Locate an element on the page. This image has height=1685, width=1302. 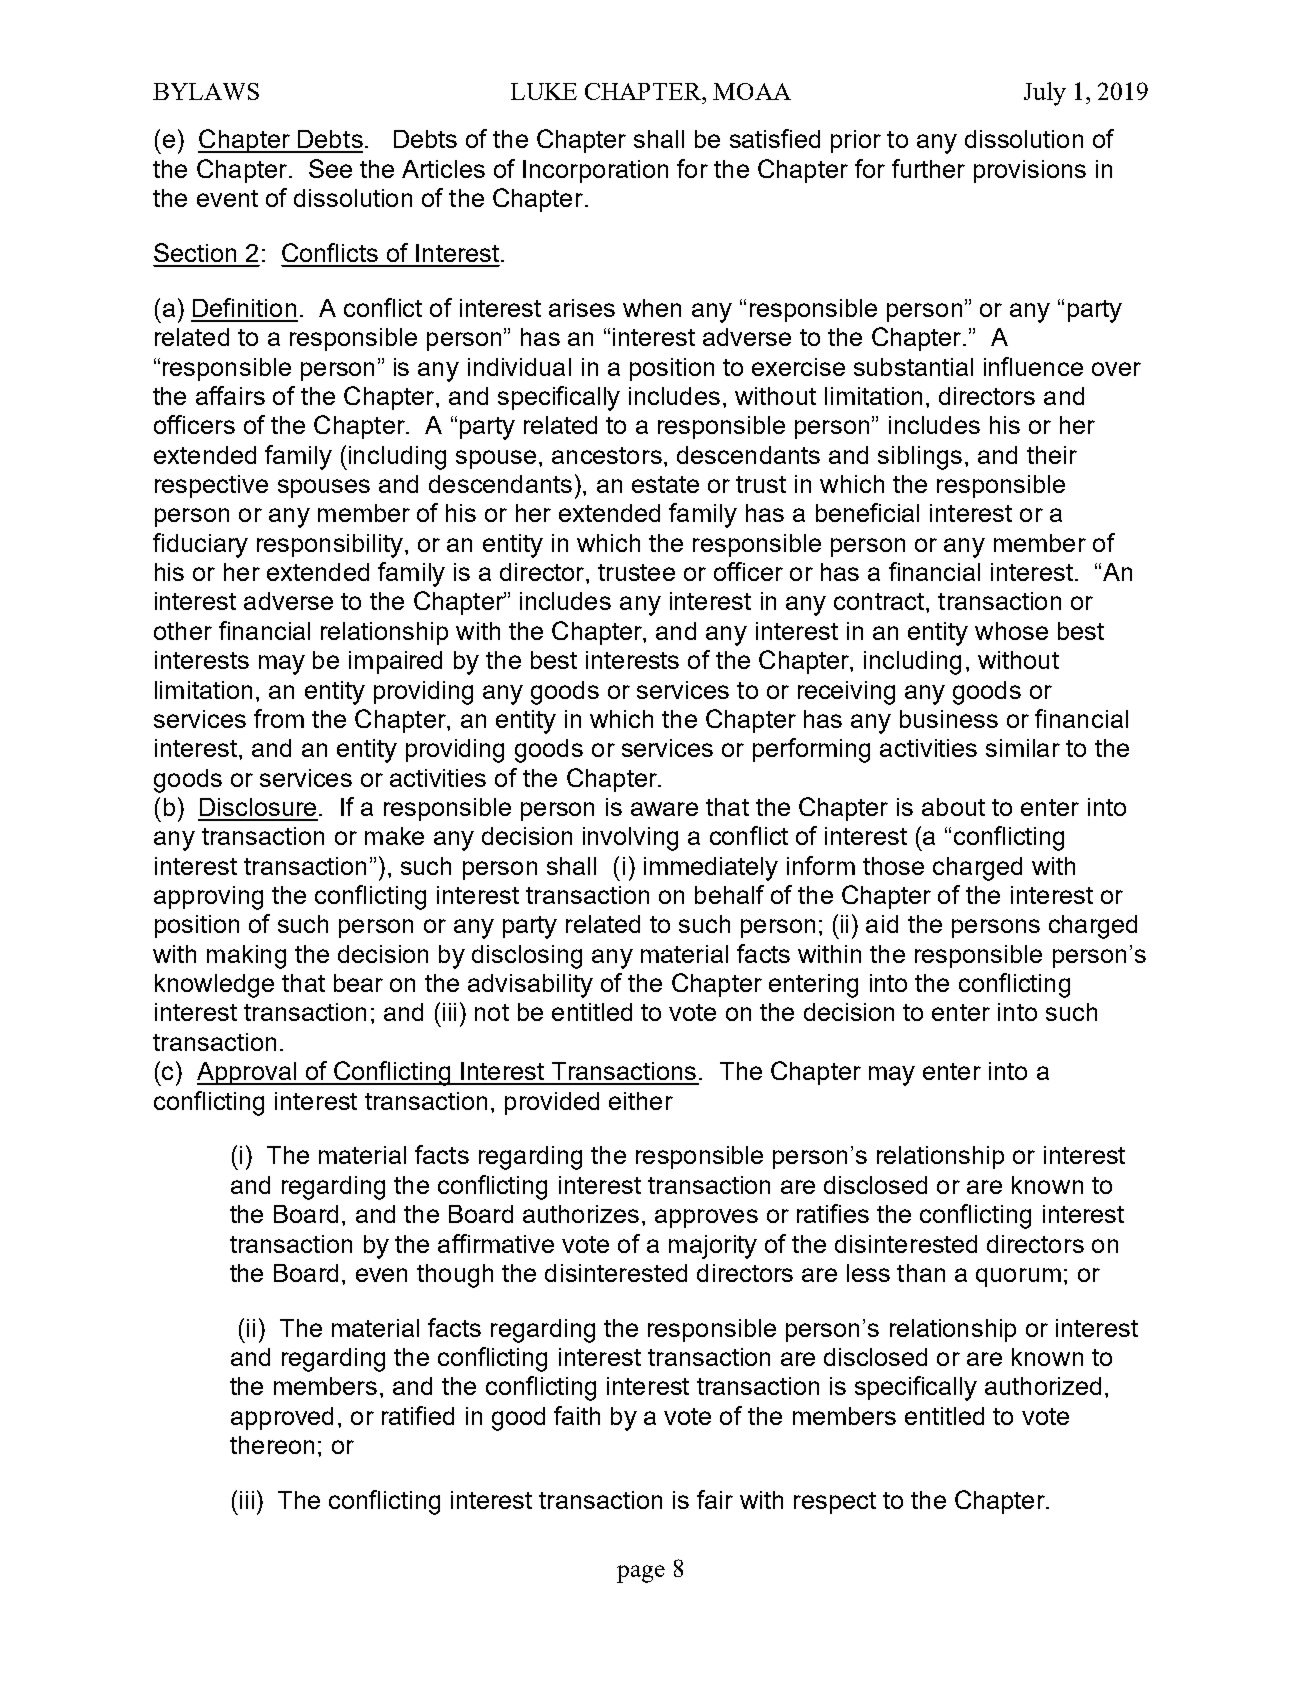
Incorporation is located at coordinates (595, 171).
